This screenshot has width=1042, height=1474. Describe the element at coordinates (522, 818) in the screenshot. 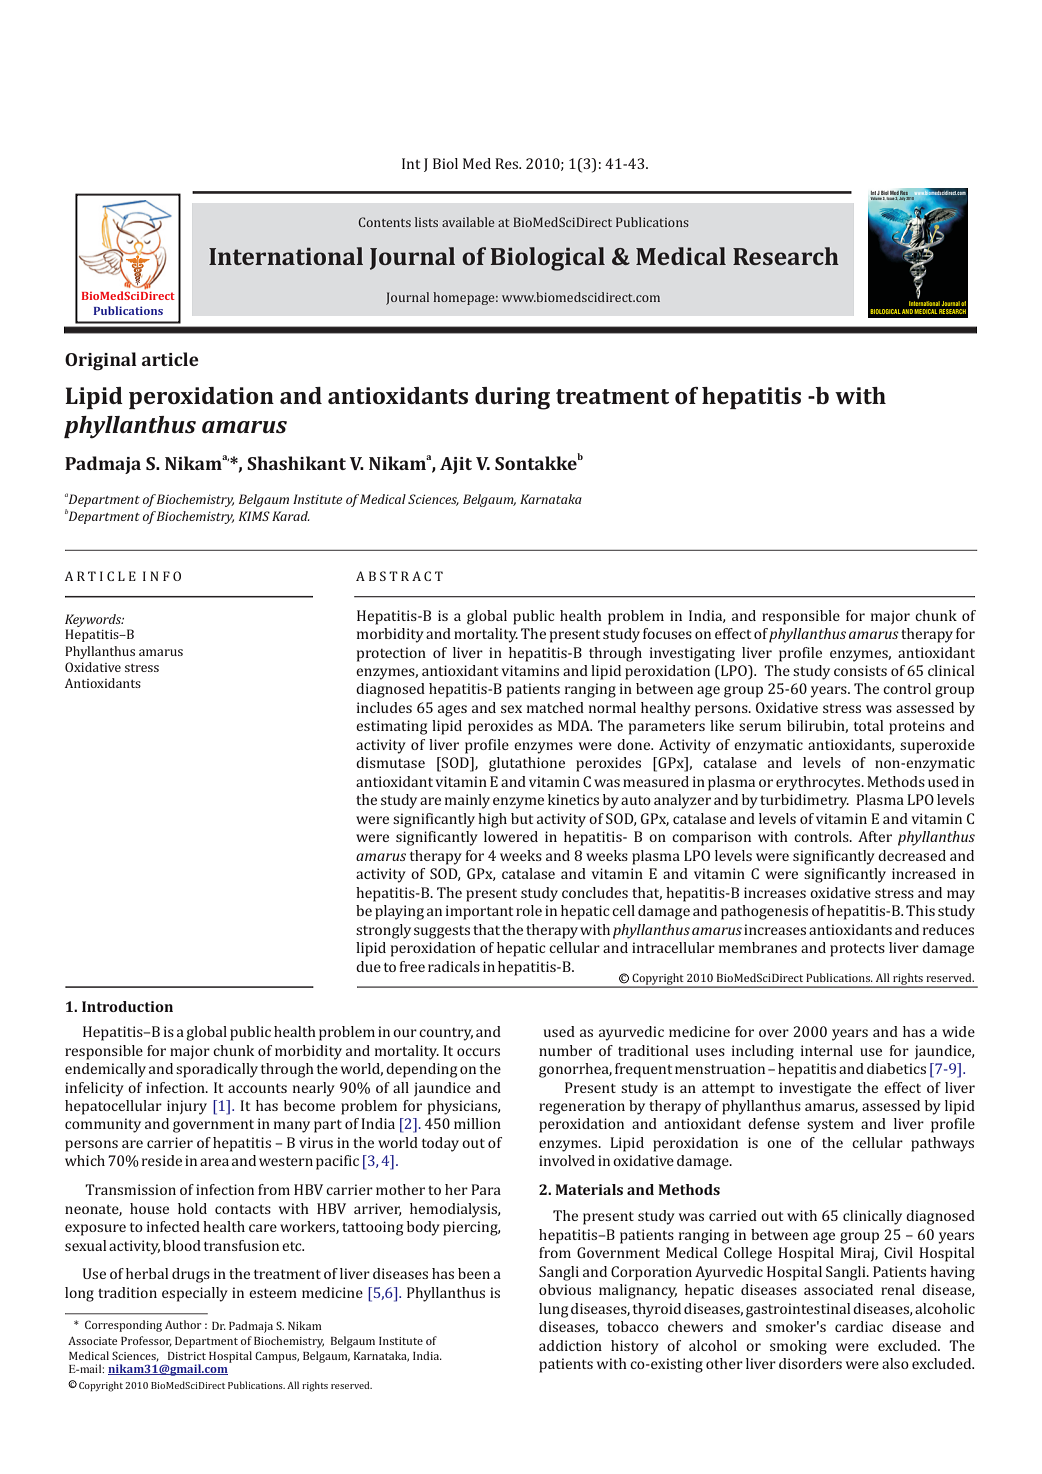

I see `but` at that location.
